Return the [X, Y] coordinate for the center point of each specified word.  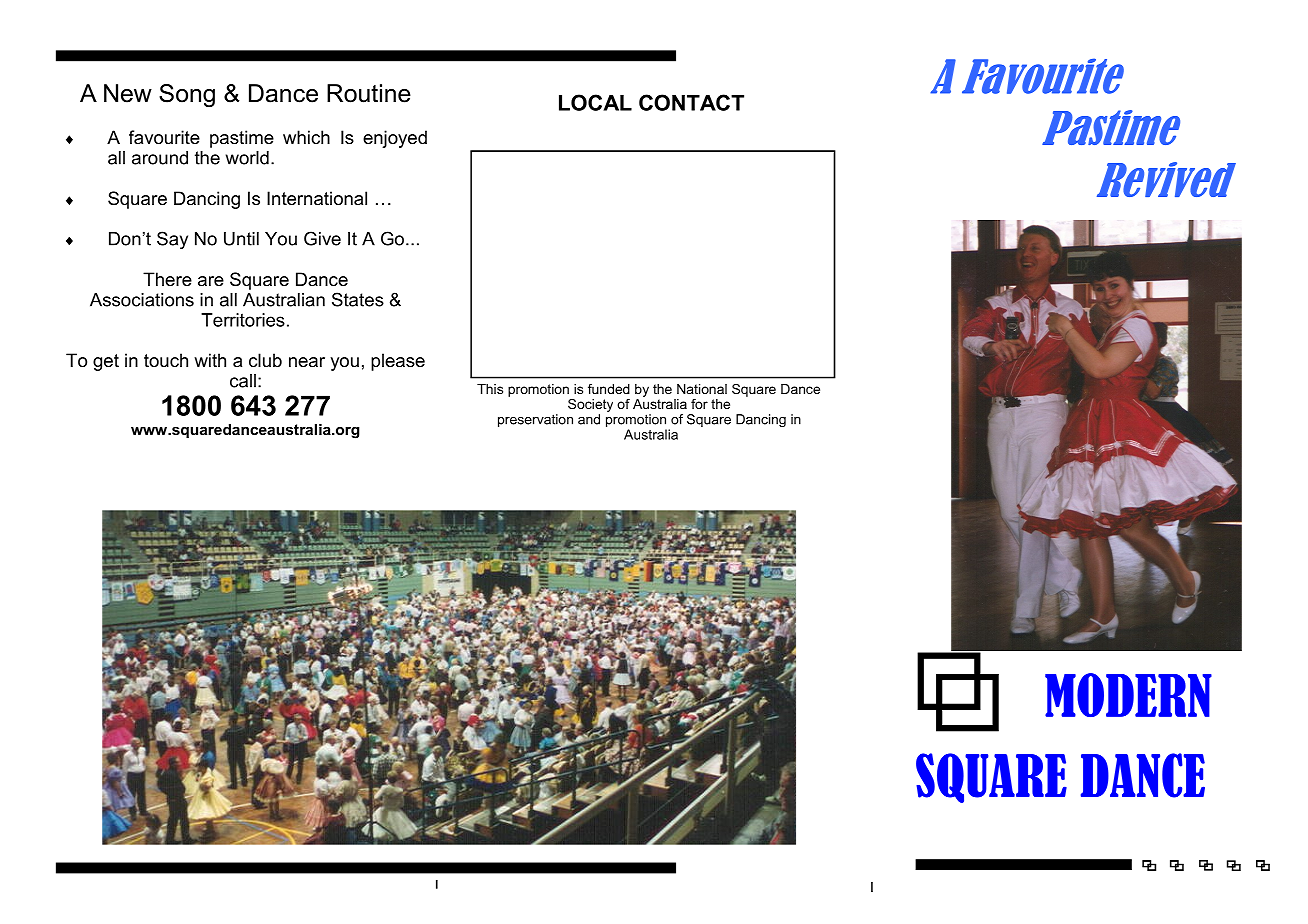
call [243, 381]
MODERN [1128, 695]
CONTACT [691, 102]
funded [609, 389]
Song [187, 95]
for [699, 404]
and [589, 419]
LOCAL [595, 102]
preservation [535, 420]
